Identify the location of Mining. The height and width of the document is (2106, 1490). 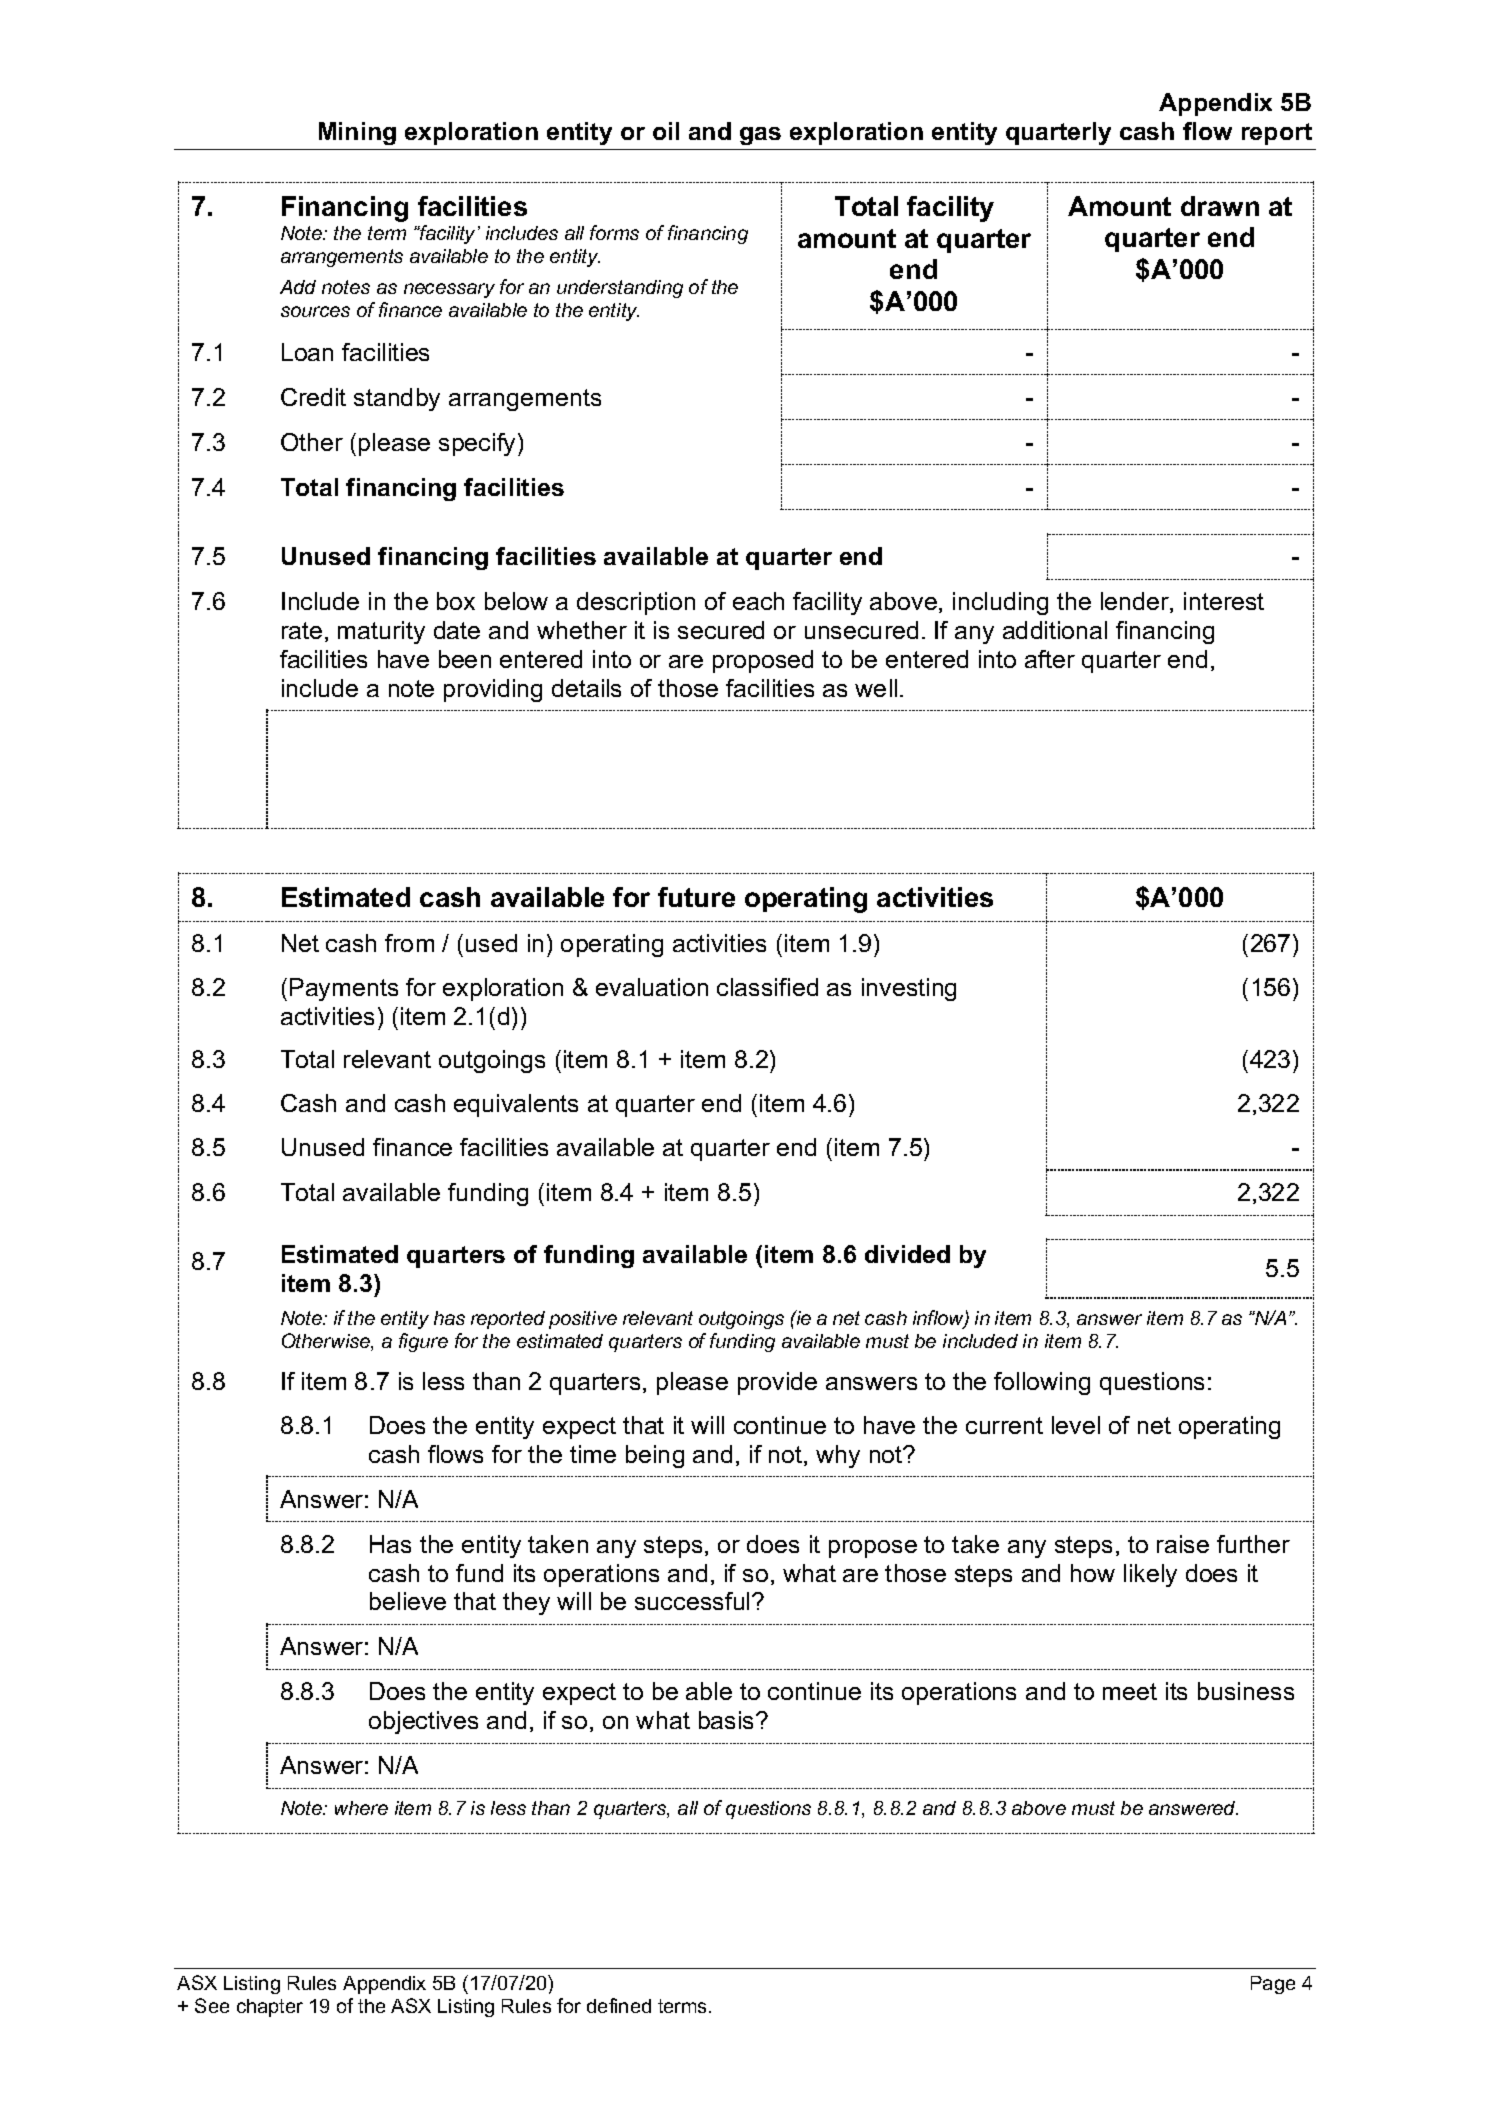
(357, 133).
